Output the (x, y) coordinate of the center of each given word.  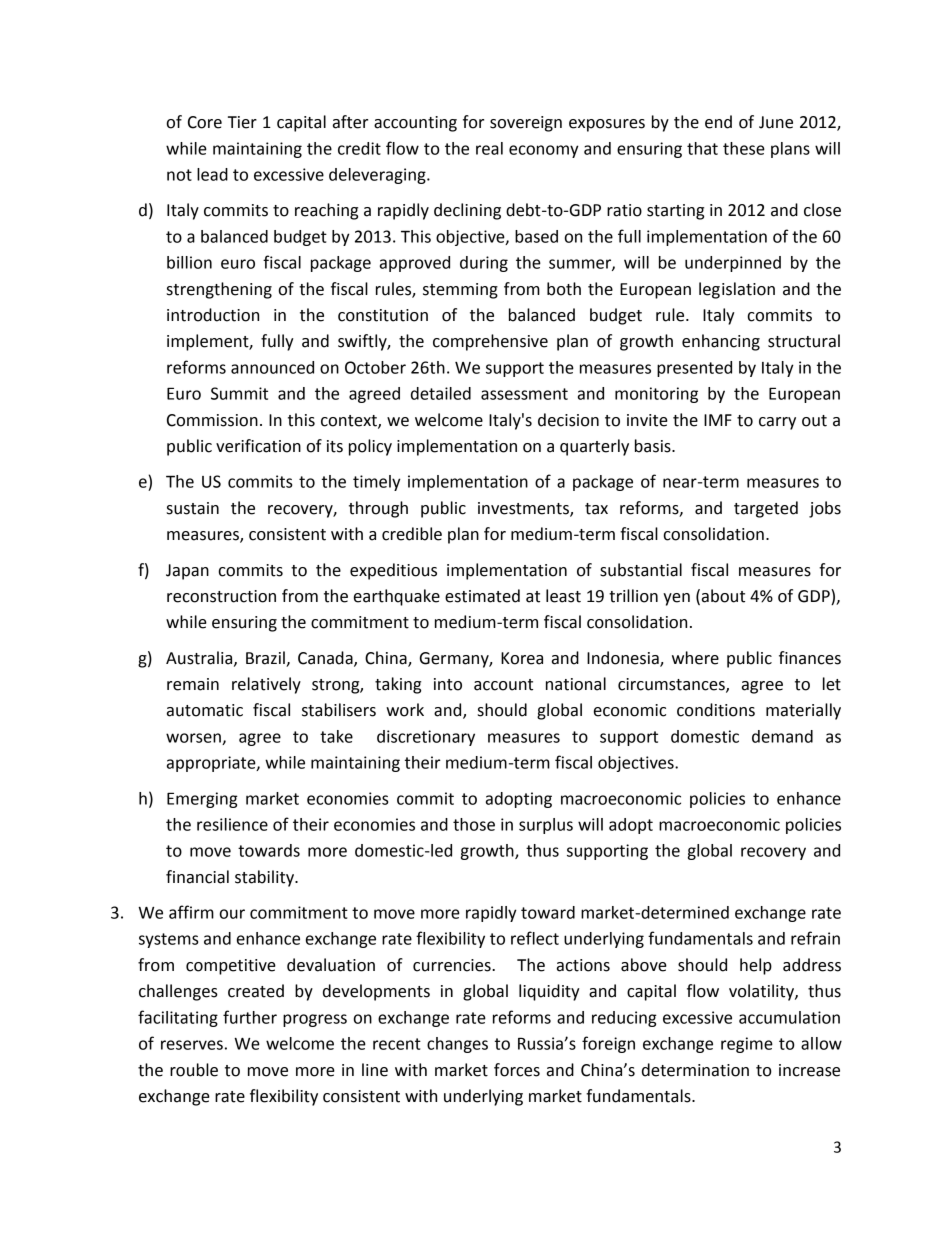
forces (517, 1070)
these (744, 148)
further (250, 1017)
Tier (242, 122)
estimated (482, 596)
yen (676, 599)
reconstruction (221, 596)
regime (747, 1045)
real (489, 148)
